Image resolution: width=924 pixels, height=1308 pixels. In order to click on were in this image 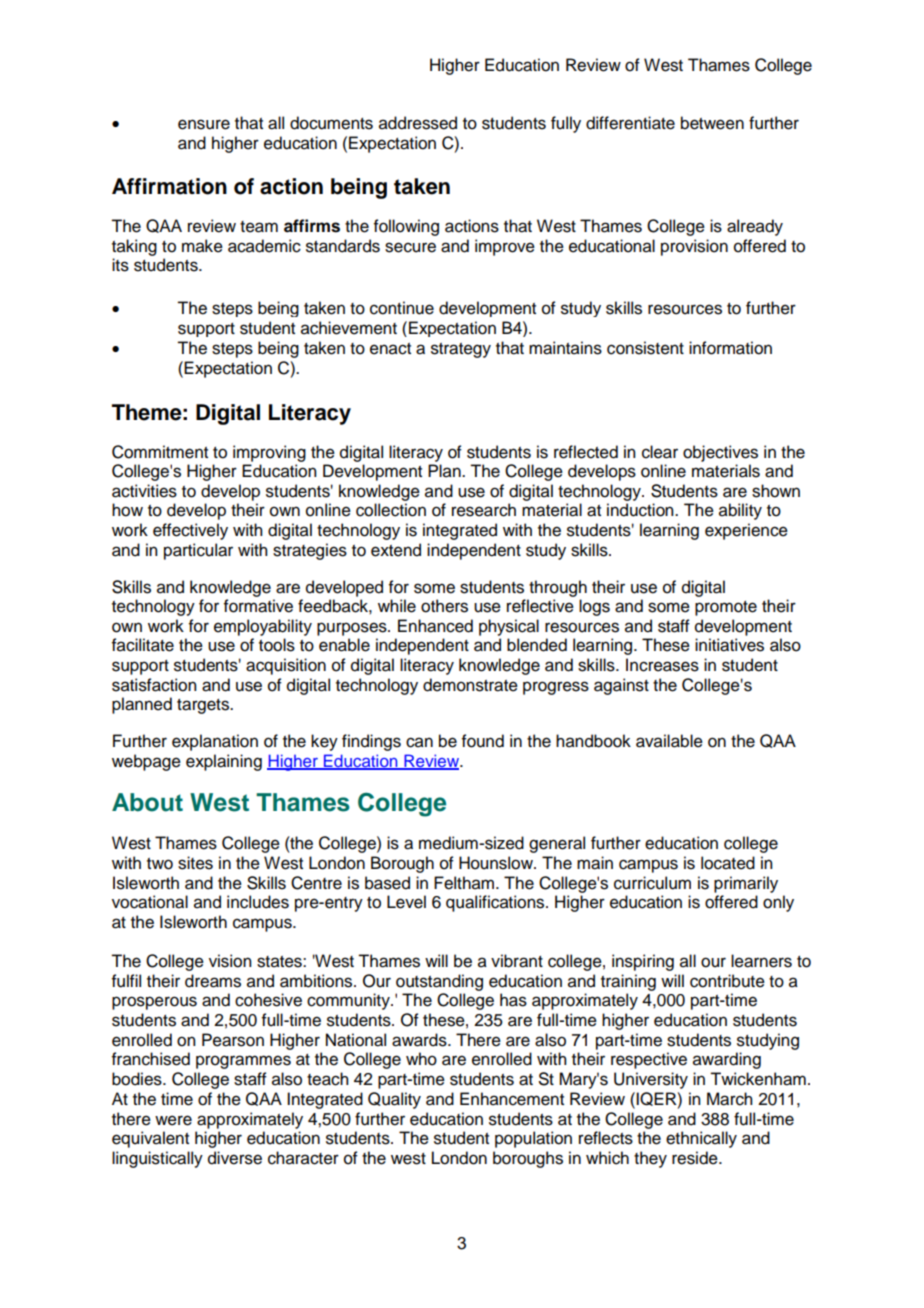, I will do `click(173, 1120)`.
